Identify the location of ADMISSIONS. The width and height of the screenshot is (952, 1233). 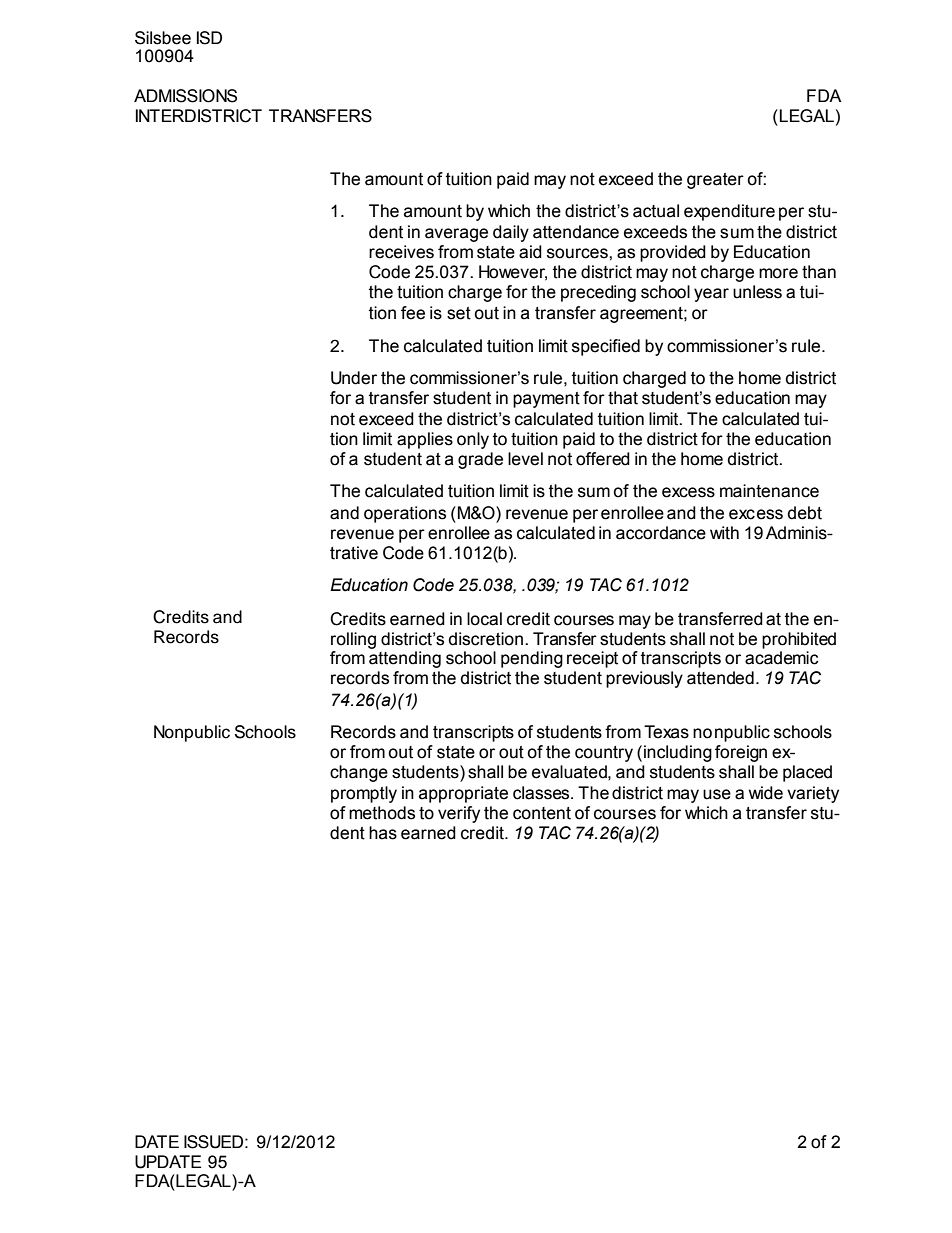
(185, 96).
